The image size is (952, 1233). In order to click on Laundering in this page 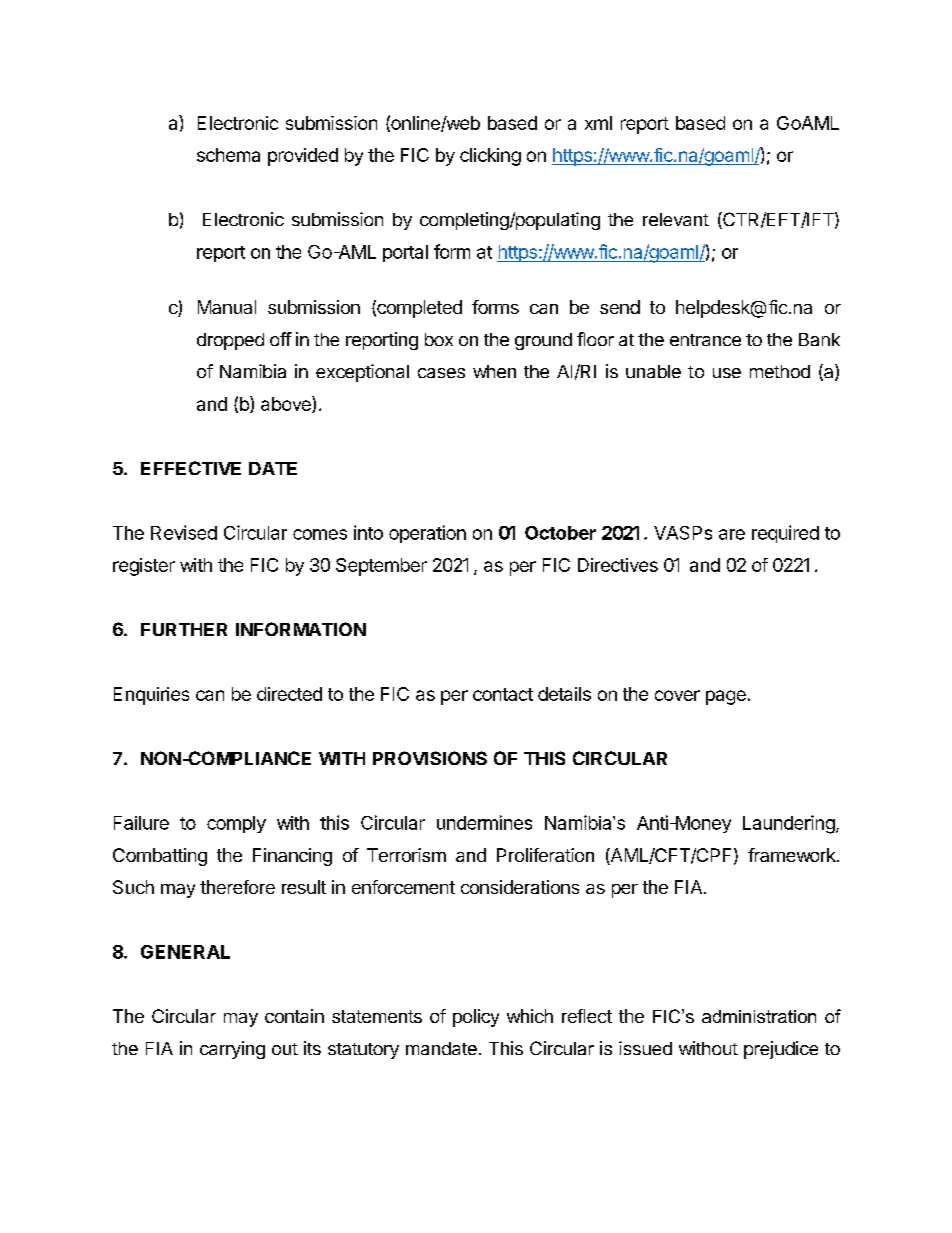, I will do `click(789, 824)`.
